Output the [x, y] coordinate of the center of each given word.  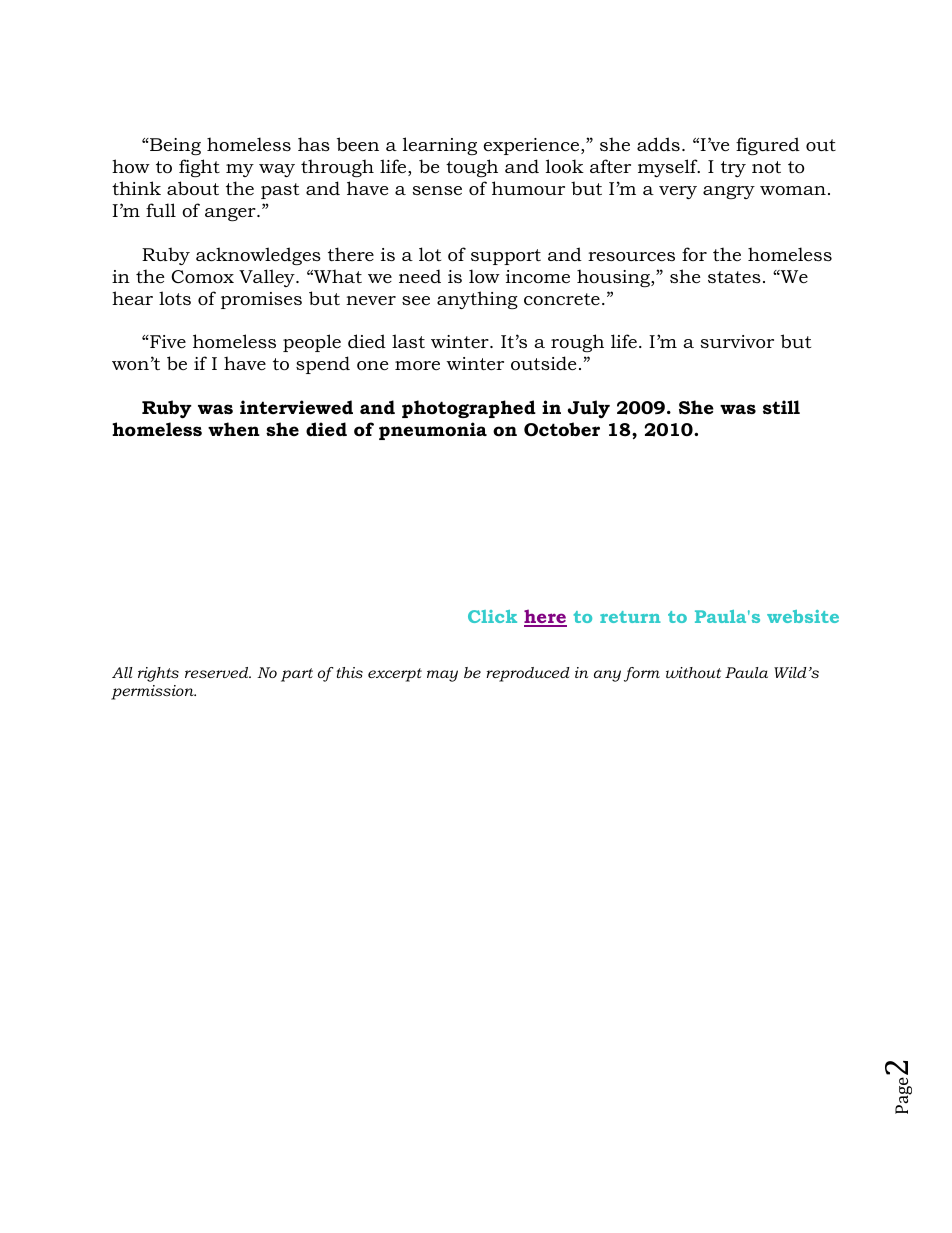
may [442, 676]
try [733, 169]
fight [199, 168]
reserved [218, 672]
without [693, 672]
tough [472, 168]
